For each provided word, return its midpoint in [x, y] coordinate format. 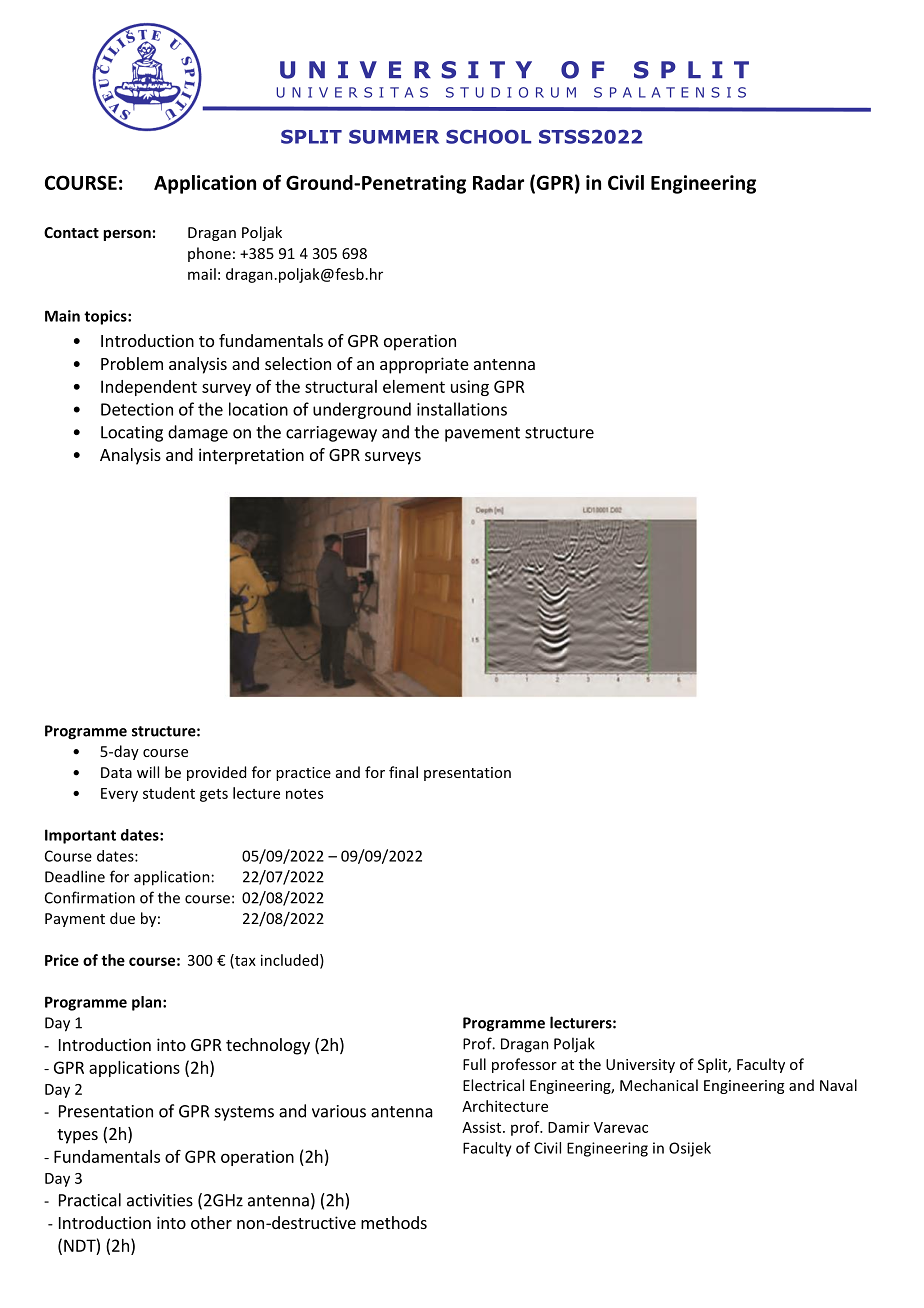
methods [394, 1222]
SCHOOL [488, 136]
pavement [482, 434]
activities [160, 1200]
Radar [498, 182]
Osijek [690, 1149]
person [127, 235]
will [148, 772]
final [403, 772]
